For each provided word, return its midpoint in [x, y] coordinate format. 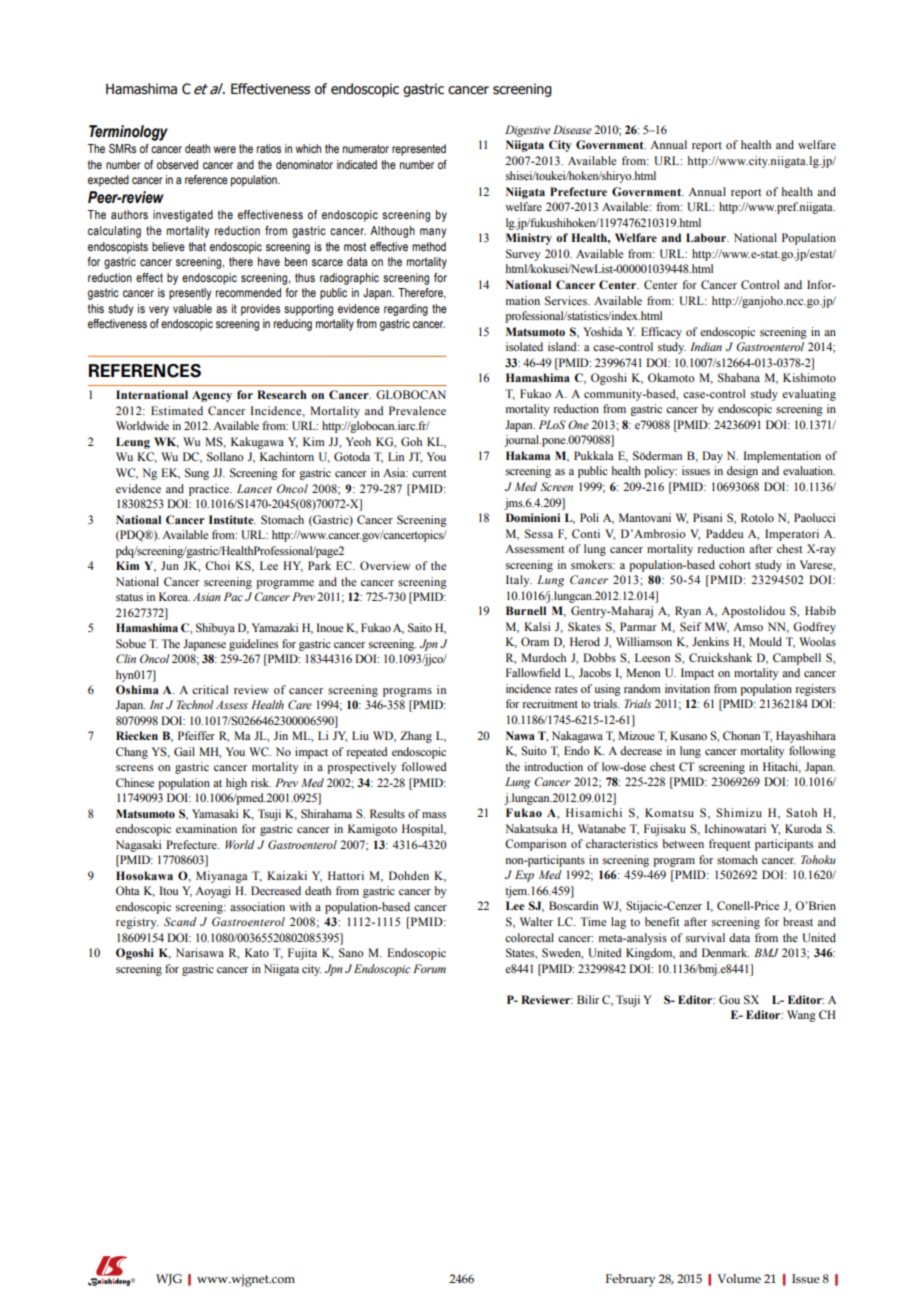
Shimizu [739, 813]
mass [434, 815]
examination [206, 828]
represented [419, 150]
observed [177, 164]
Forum [429, 968]
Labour [707, 237]
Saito [420, 627]
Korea [174, 596]
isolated [524, 346]
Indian [706, 346]
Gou [729, 999]
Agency [212, 396]
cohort [735, 564]
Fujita [302, 954]
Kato [257, 952]
